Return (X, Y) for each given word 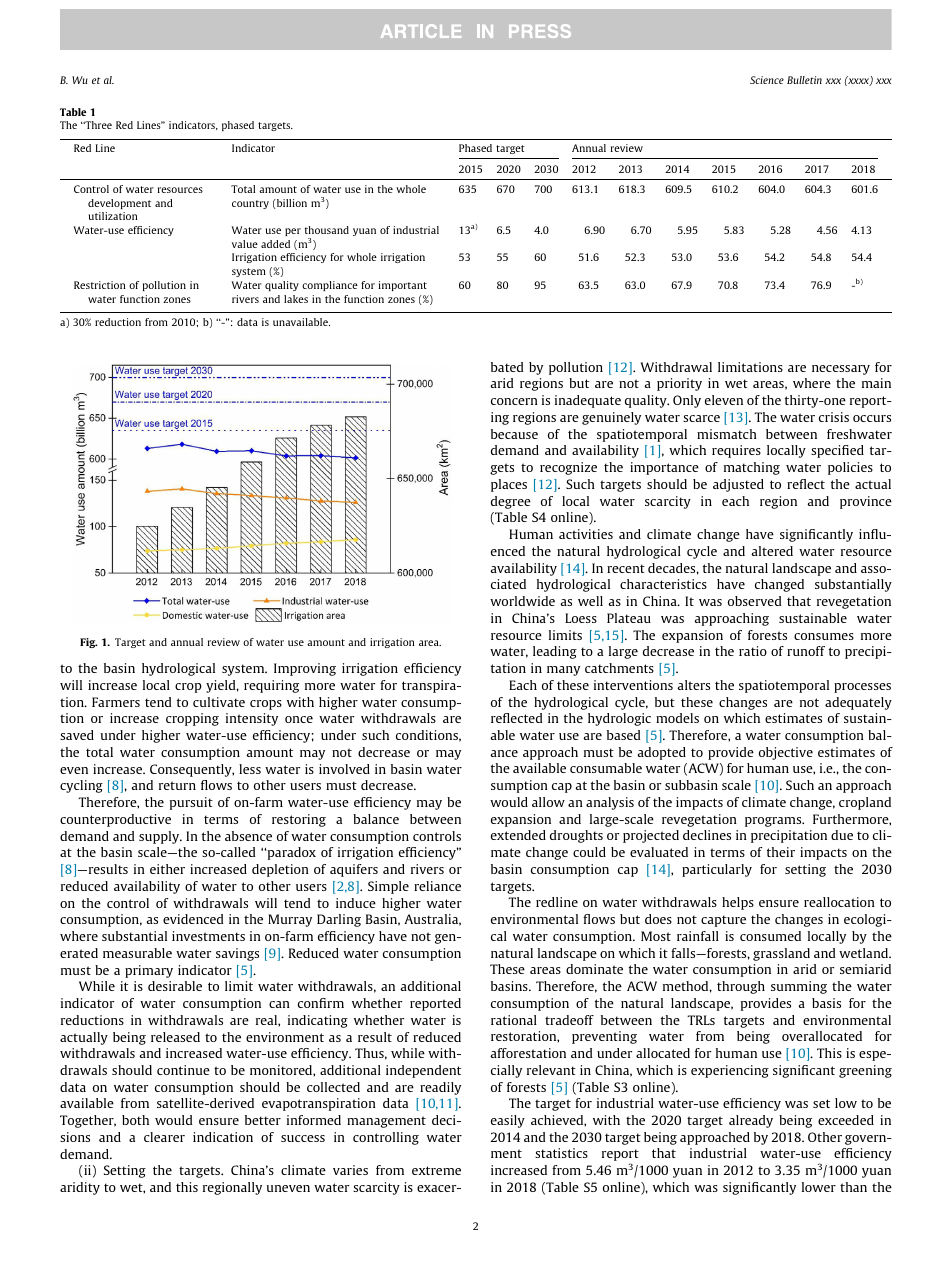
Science (767, 80)
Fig (89, 643)
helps (738, 903)
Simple (388, 887)
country (250, 204)
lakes (296, 299)
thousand (327, 230)
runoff (806, 651)
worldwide (522, 601)
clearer (164, 1137)
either (167, 869)
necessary (841, 370)
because (514, 434)
